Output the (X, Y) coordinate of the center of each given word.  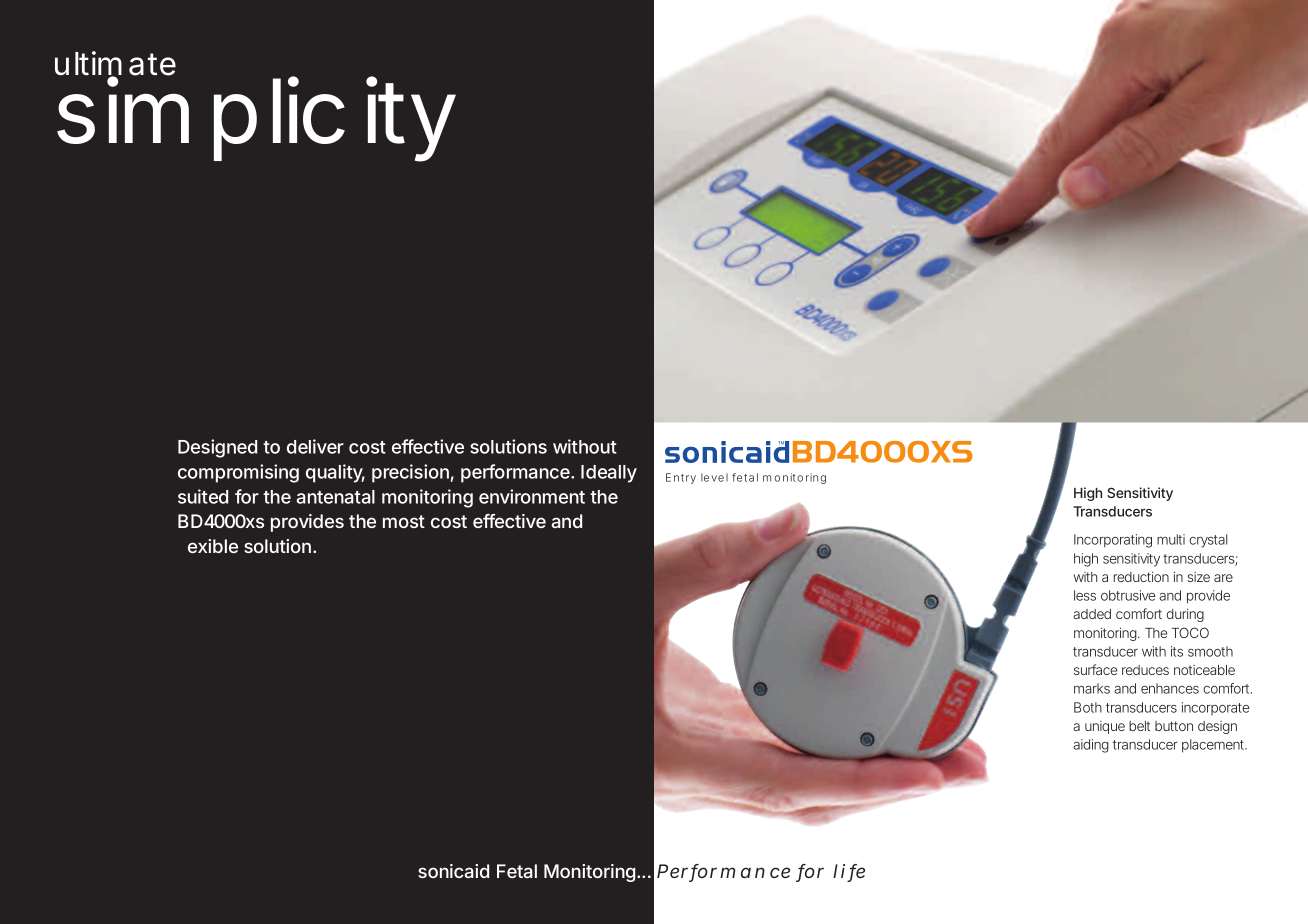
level (714, 477)
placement (1214, 746)
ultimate (115, 64)
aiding (1091, 746)
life (849, 872)
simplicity (256, 119)
